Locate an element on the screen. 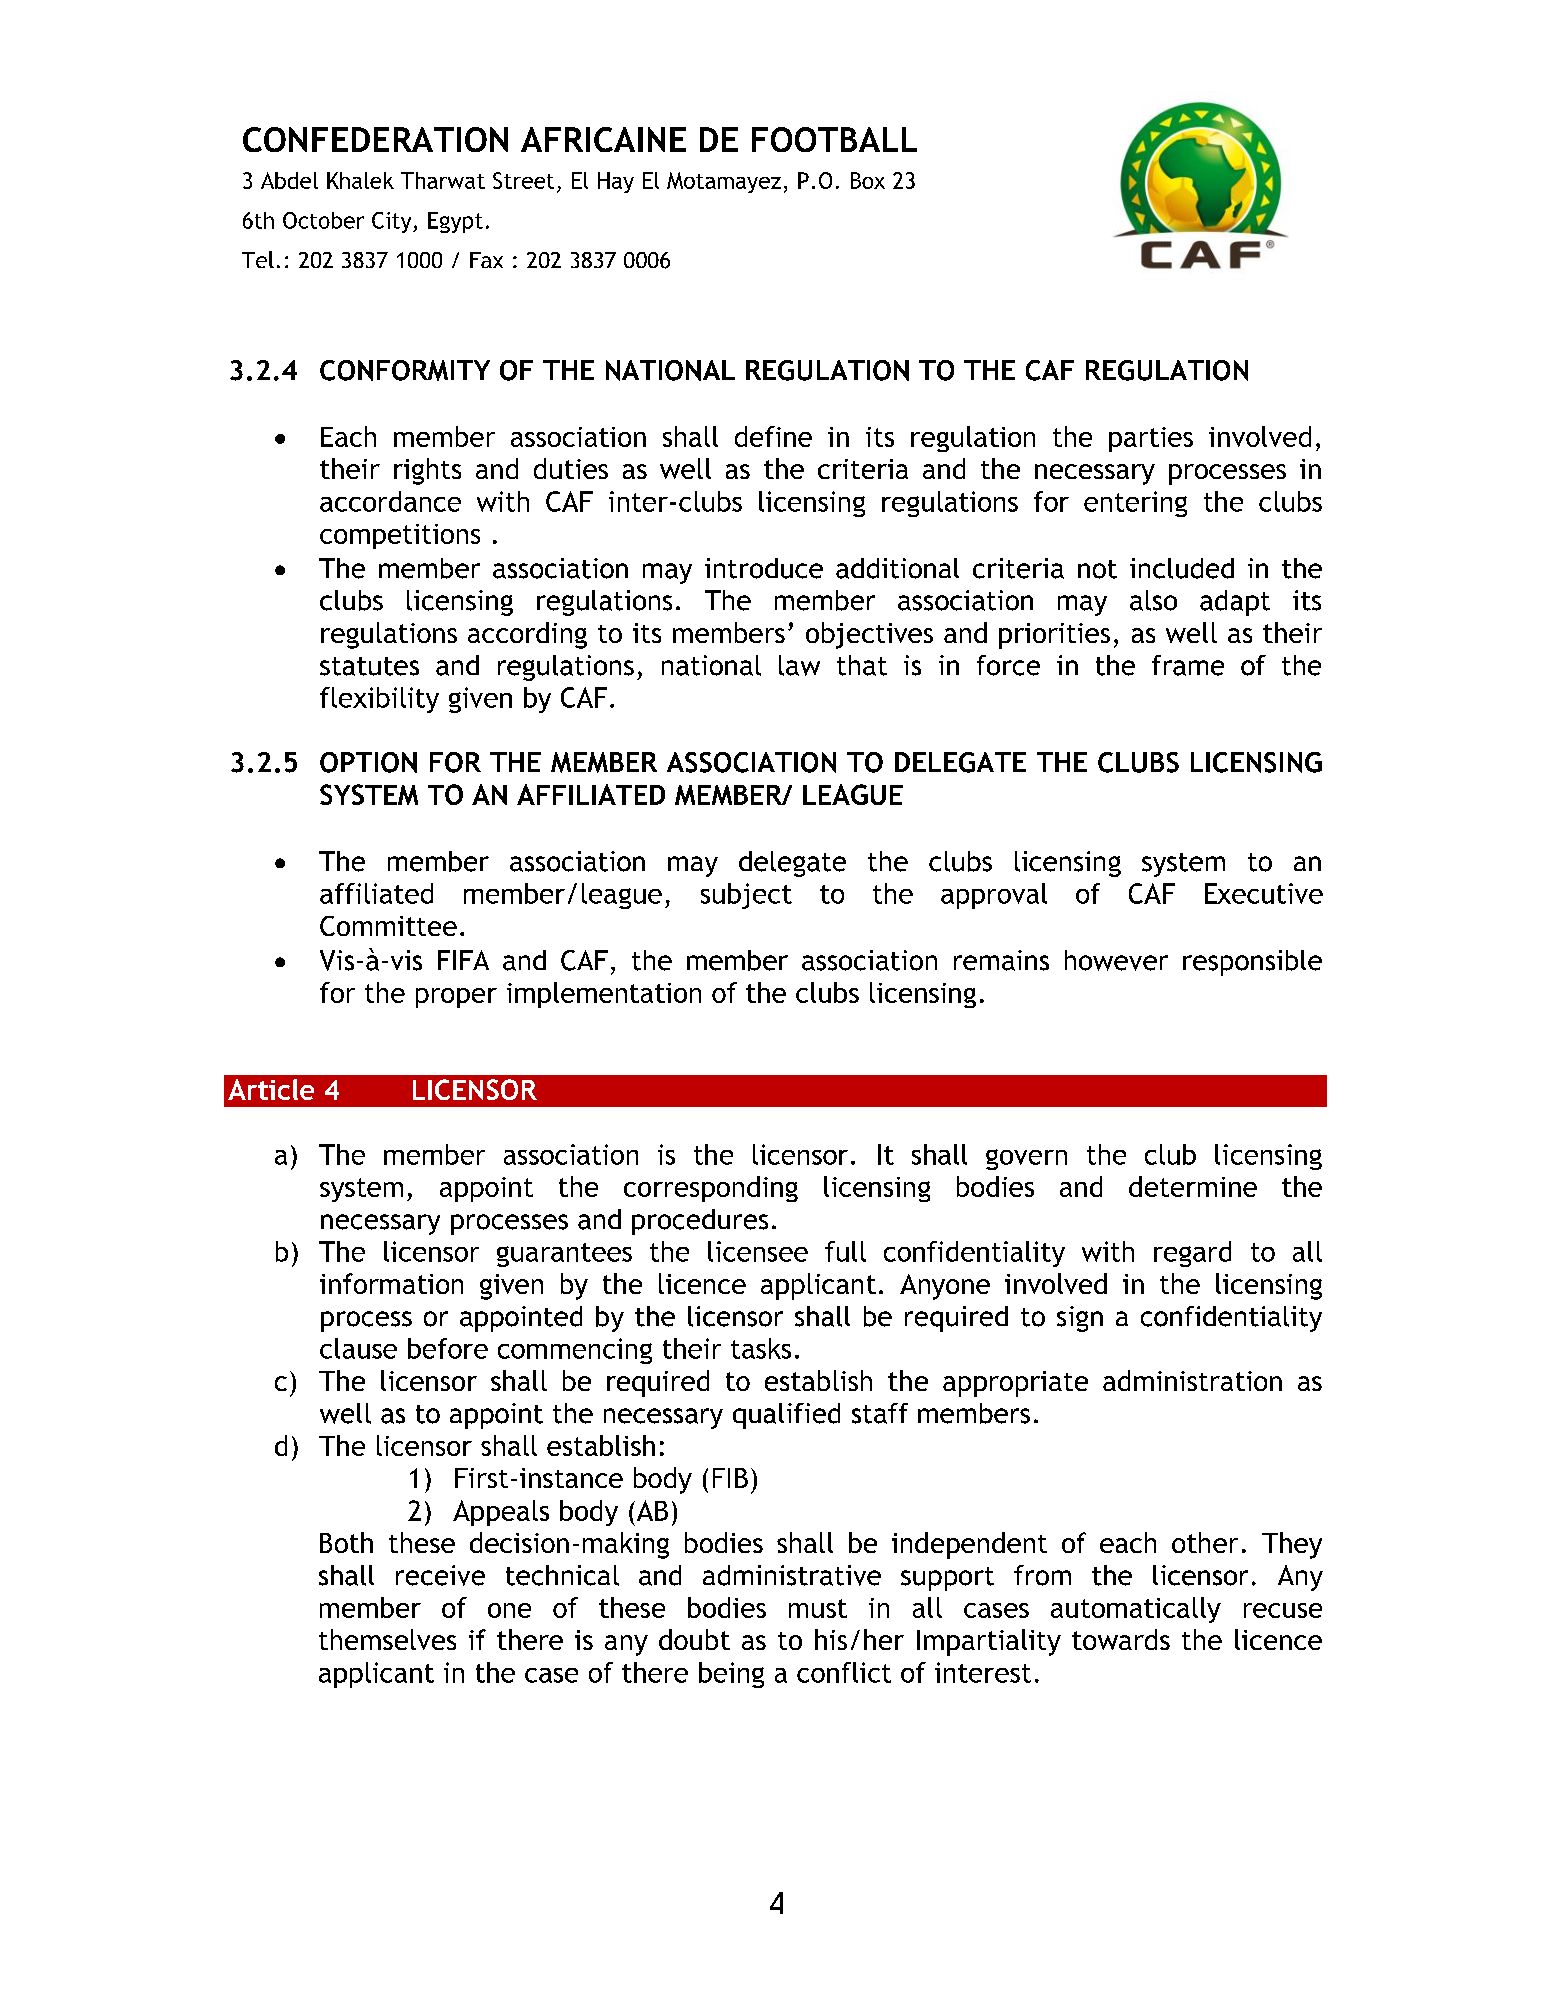  Committee is located at coordinates (388, 926).
